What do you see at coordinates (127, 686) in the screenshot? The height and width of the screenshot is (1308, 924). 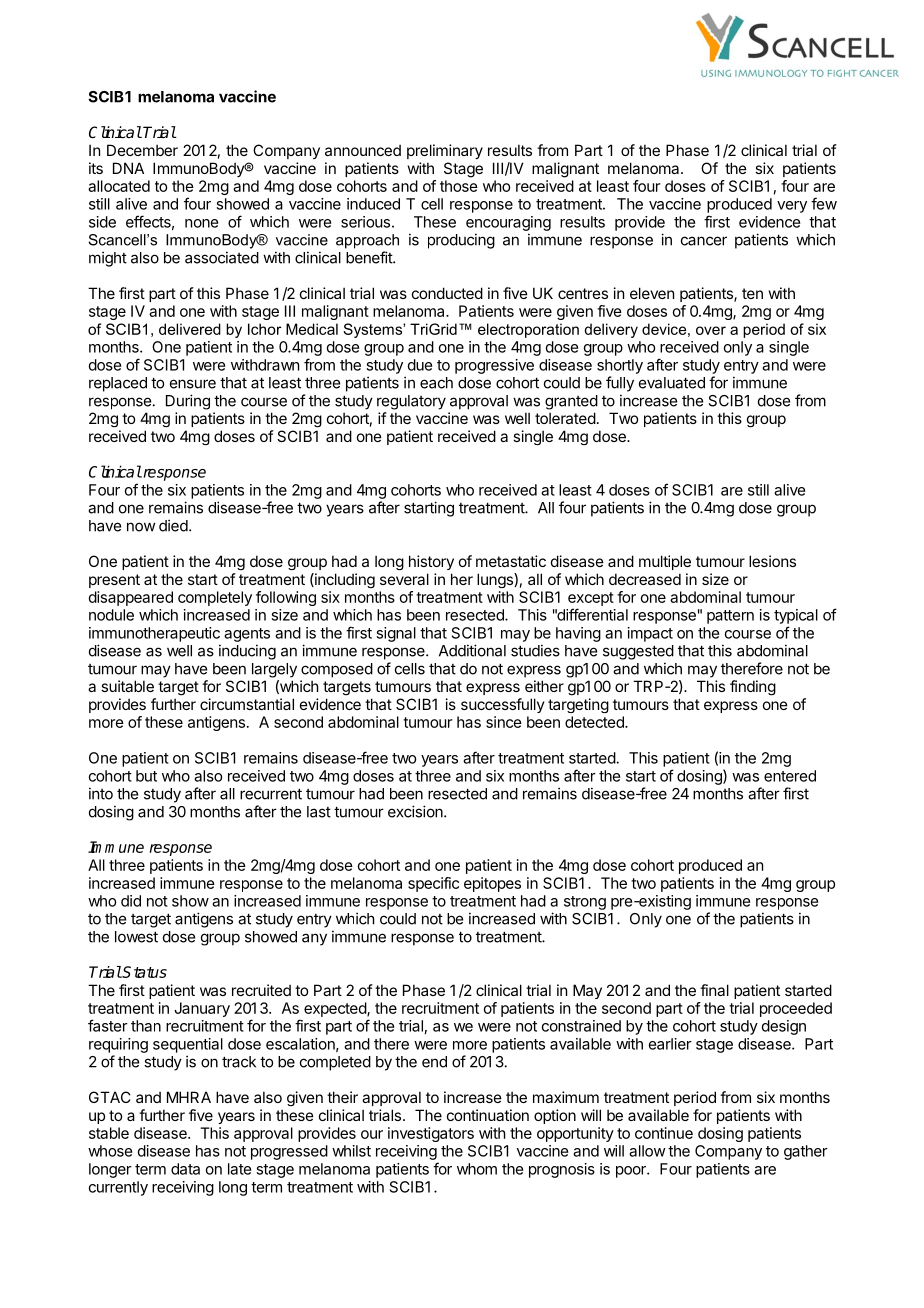 I see `suitable` at bounding box center [127, 686].
